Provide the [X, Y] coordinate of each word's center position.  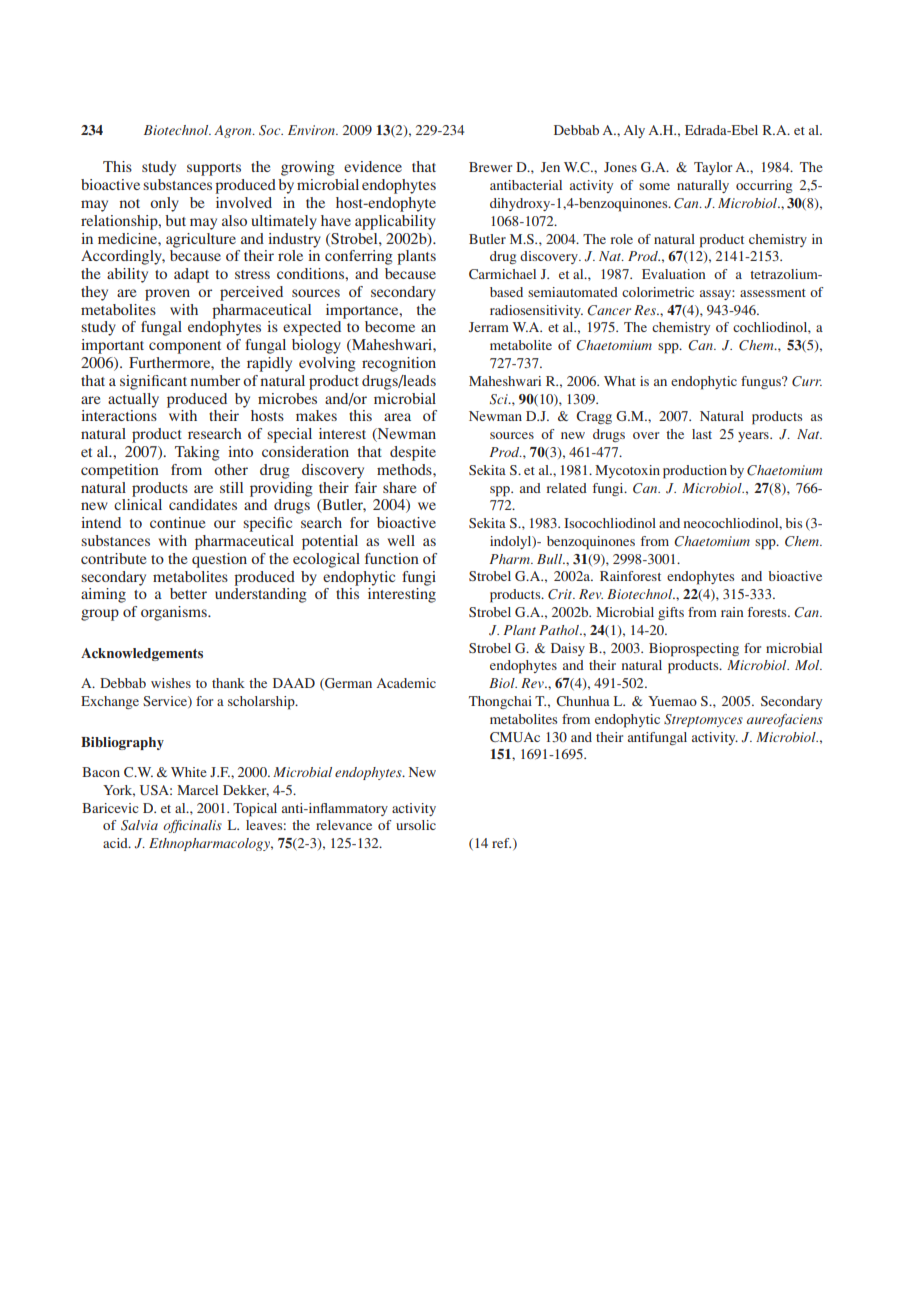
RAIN [732, 612]
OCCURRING [764, 186]
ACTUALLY [133, 400]
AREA [397, 417]
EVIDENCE [373, 166]
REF [501, 843]
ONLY [164, 204]
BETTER [188, 593]
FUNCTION [392, 558]
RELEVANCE [344, 825]
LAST [702, 434]
